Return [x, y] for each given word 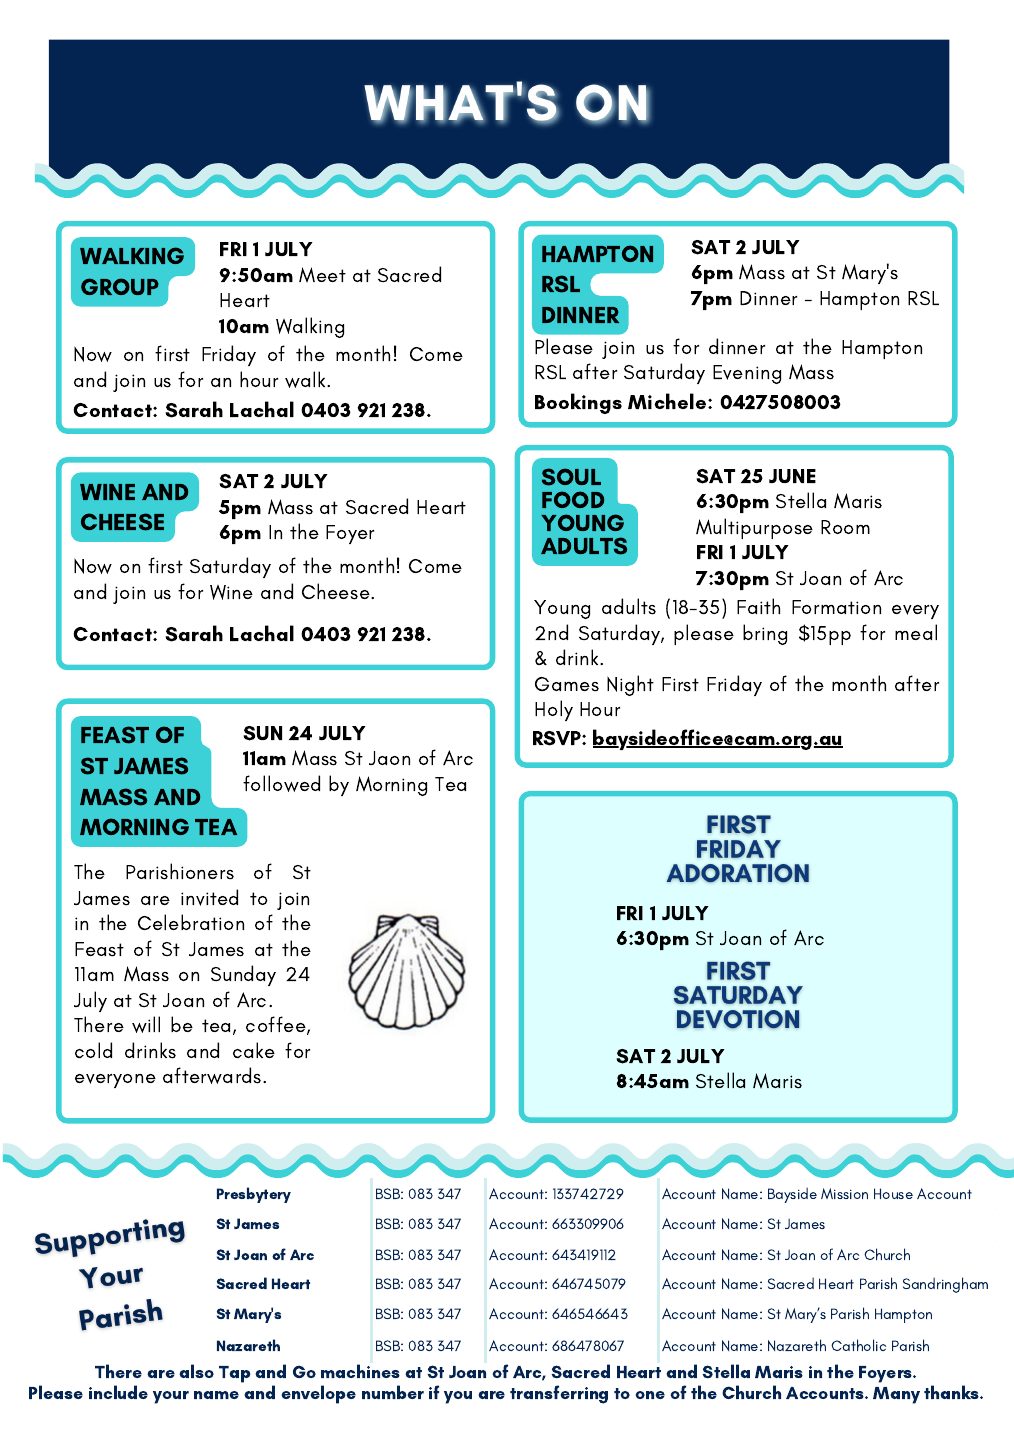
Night [630, 685]
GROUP [120, 286]
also [196, 1371]
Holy [554, 710]
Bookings [578, 403]
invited [209, 897]
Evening [747, 374]
